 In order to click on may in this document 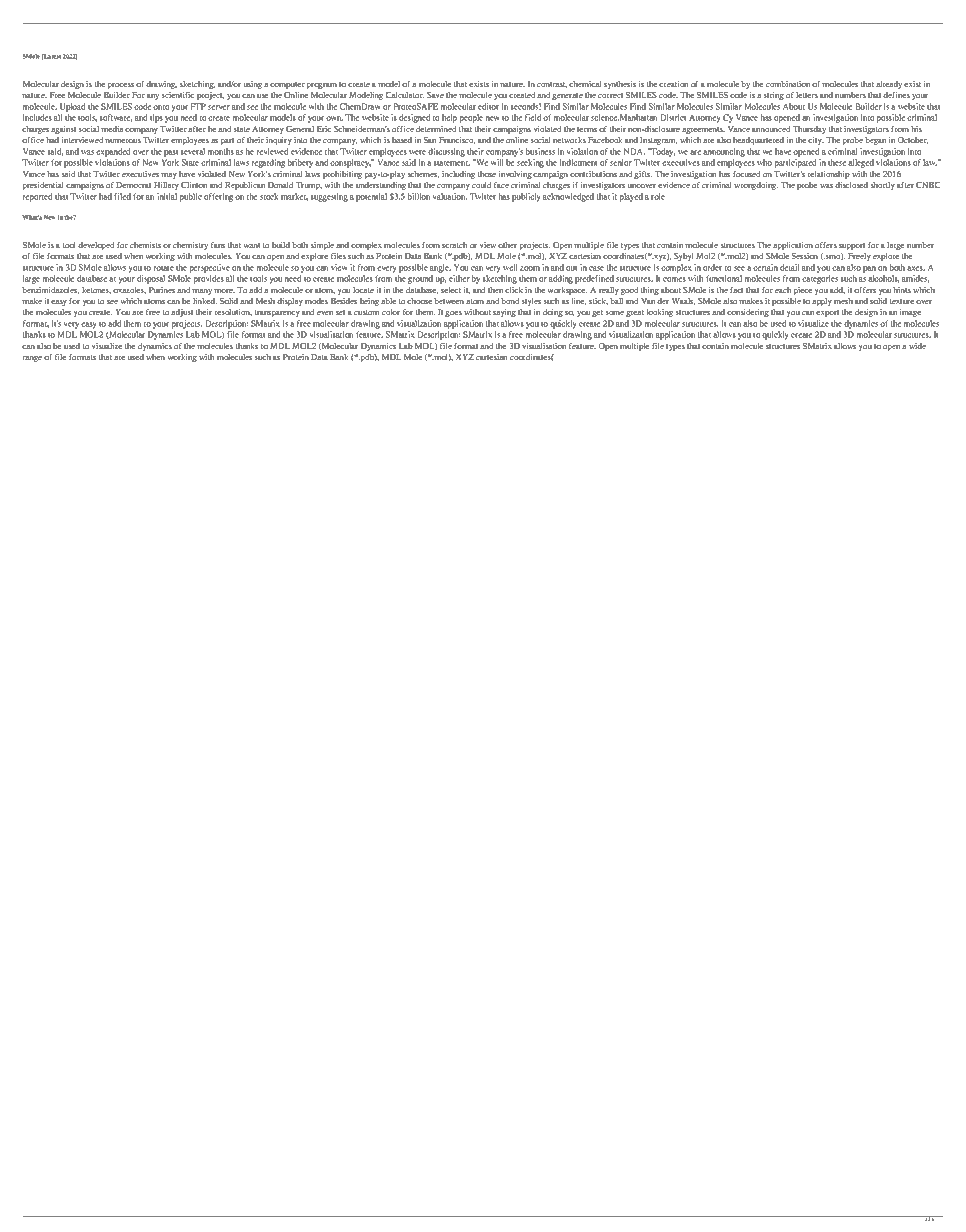, I will do `click(169, 176)`.
